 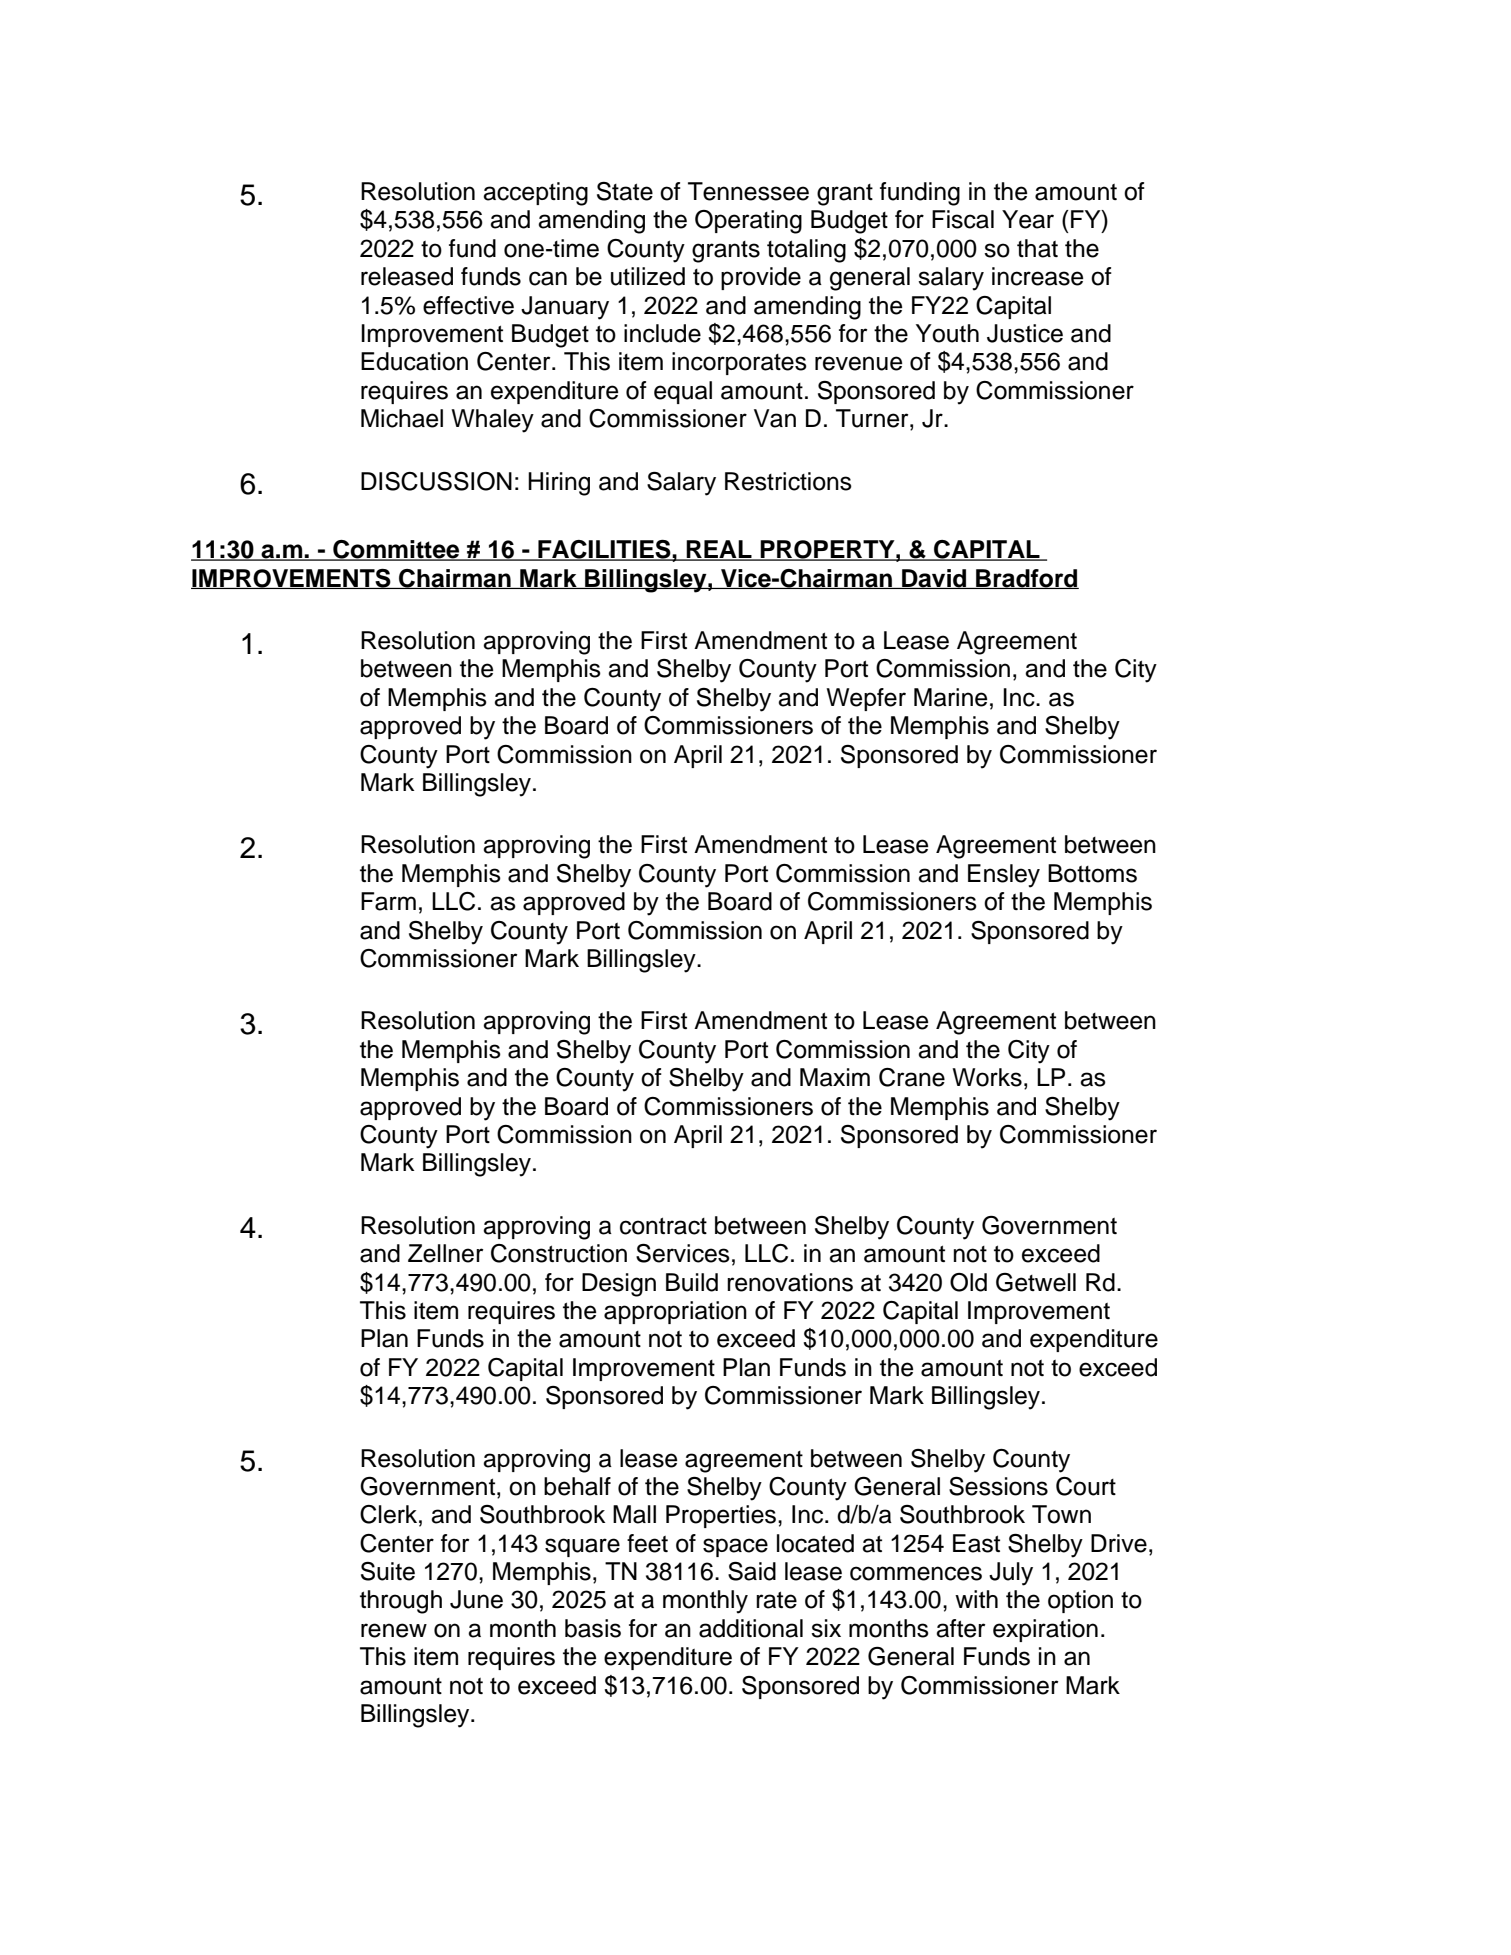 What do you see at coordinates (1004, 876) in the screenshot?
I see `Ensley` at bounding box center [1004, 876].
